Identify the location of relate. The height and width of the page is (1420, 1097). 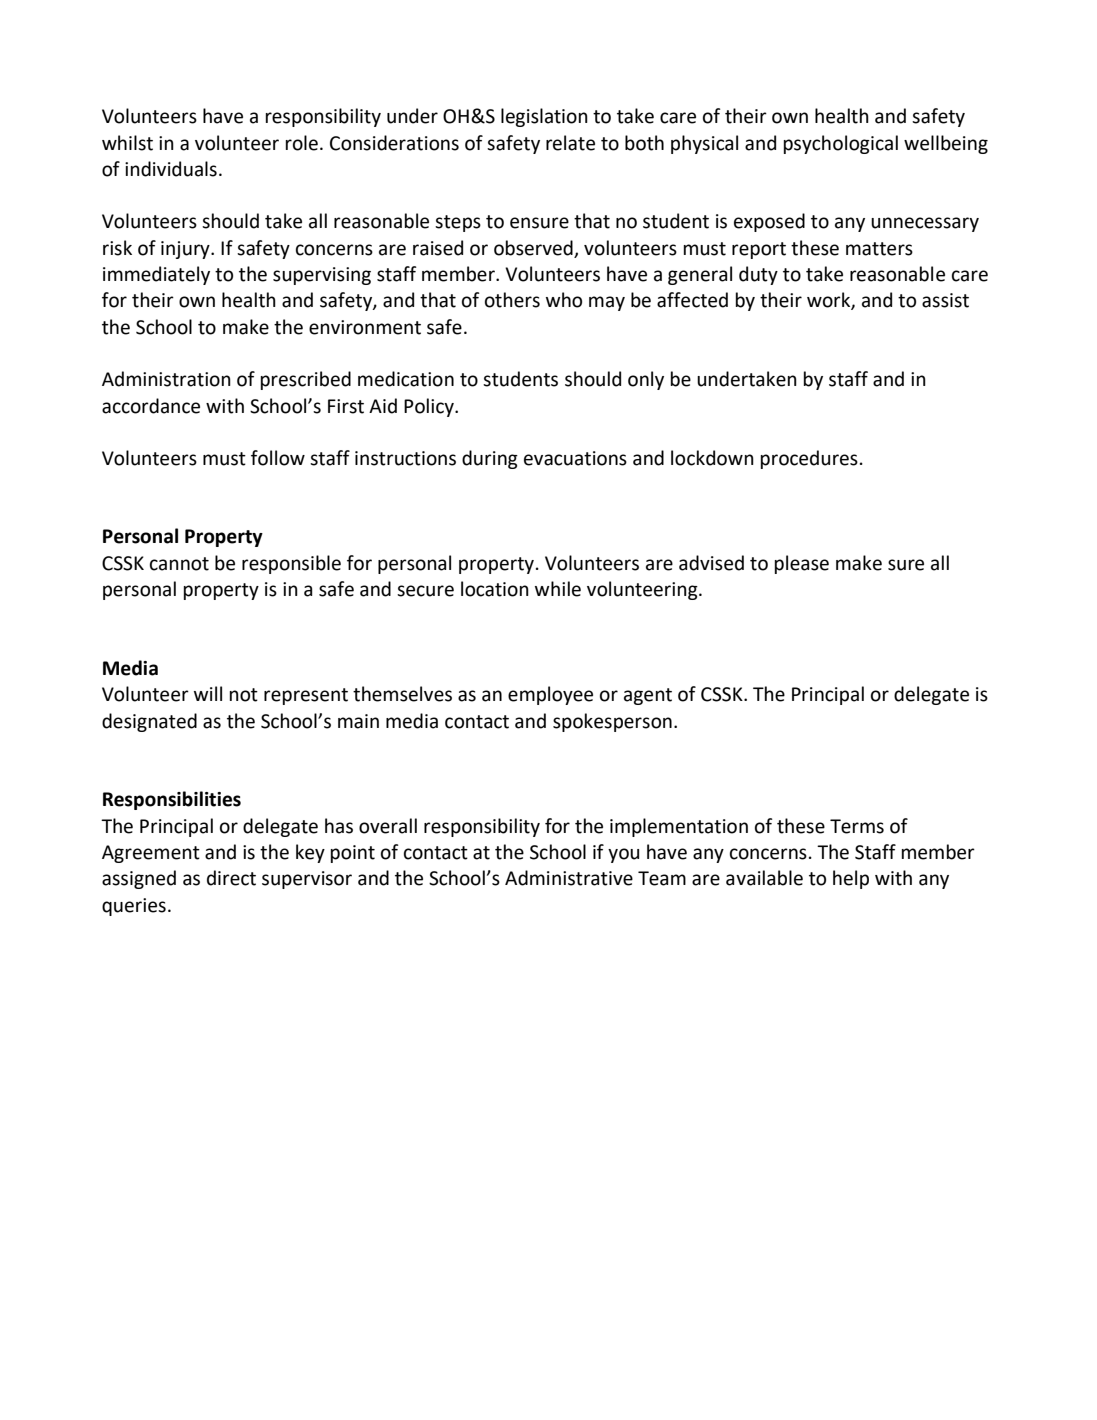
(570, 143).
